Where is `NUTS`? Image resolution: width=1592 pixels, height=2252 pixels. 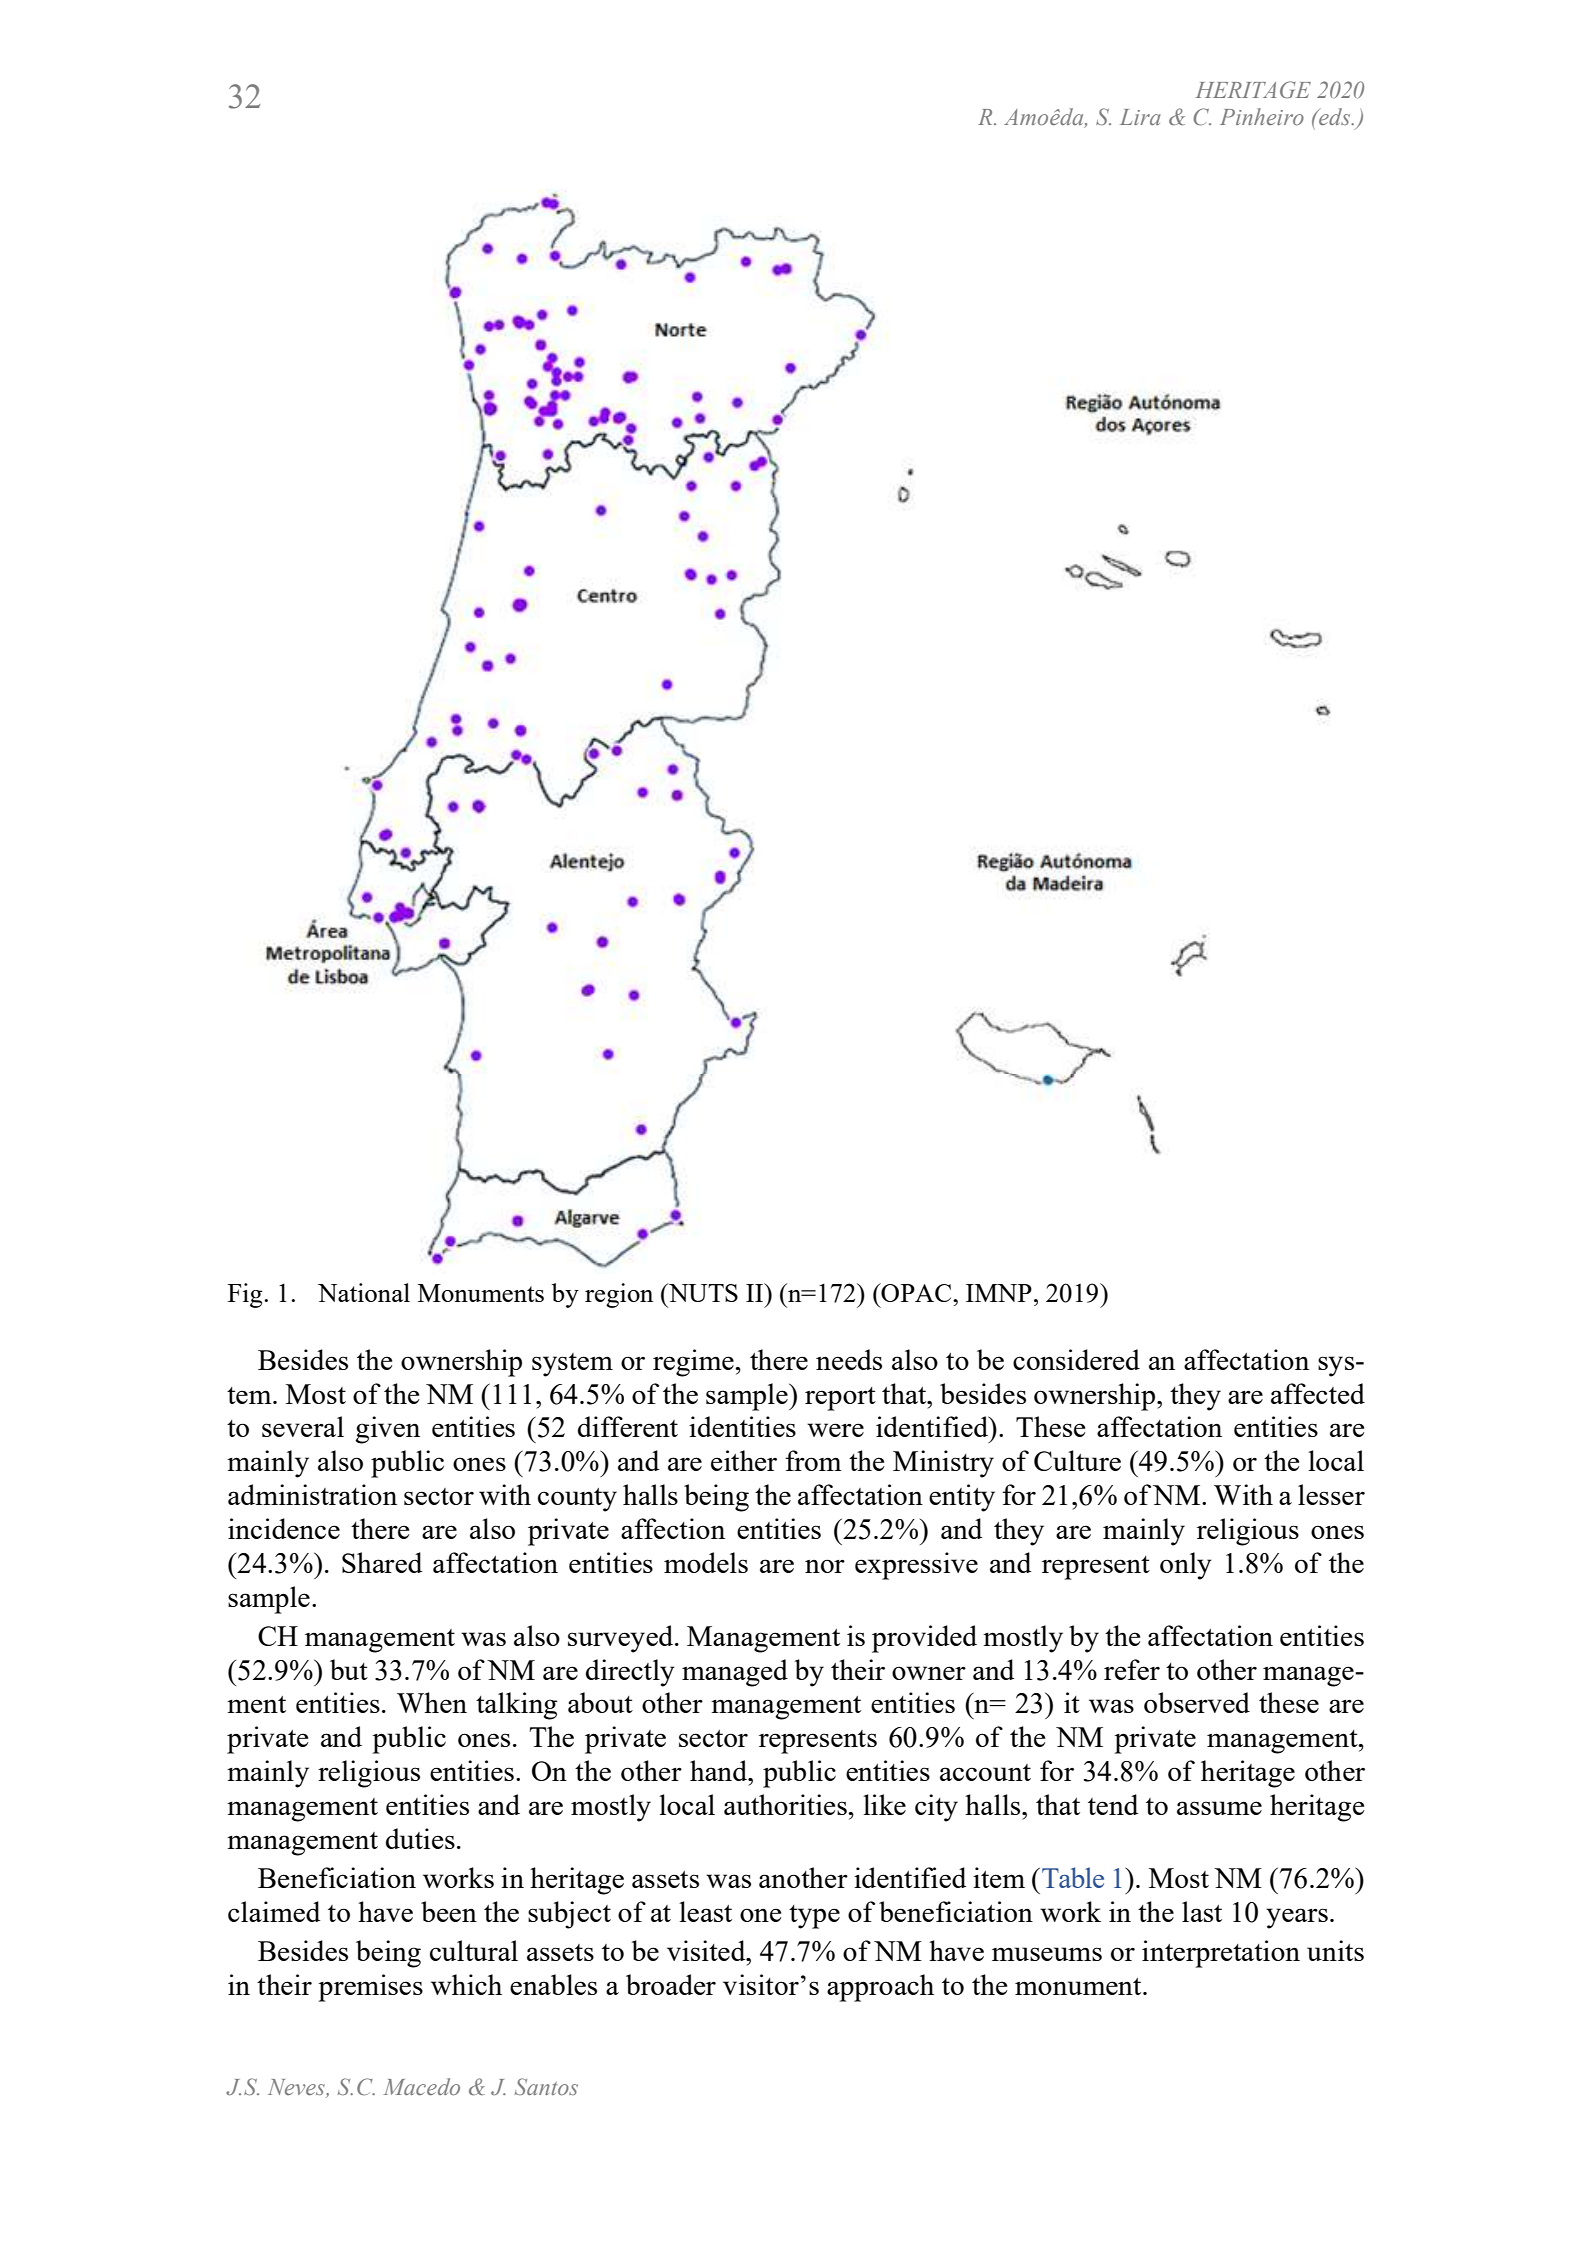 NUTS is located at coordinates (702, 1292).
